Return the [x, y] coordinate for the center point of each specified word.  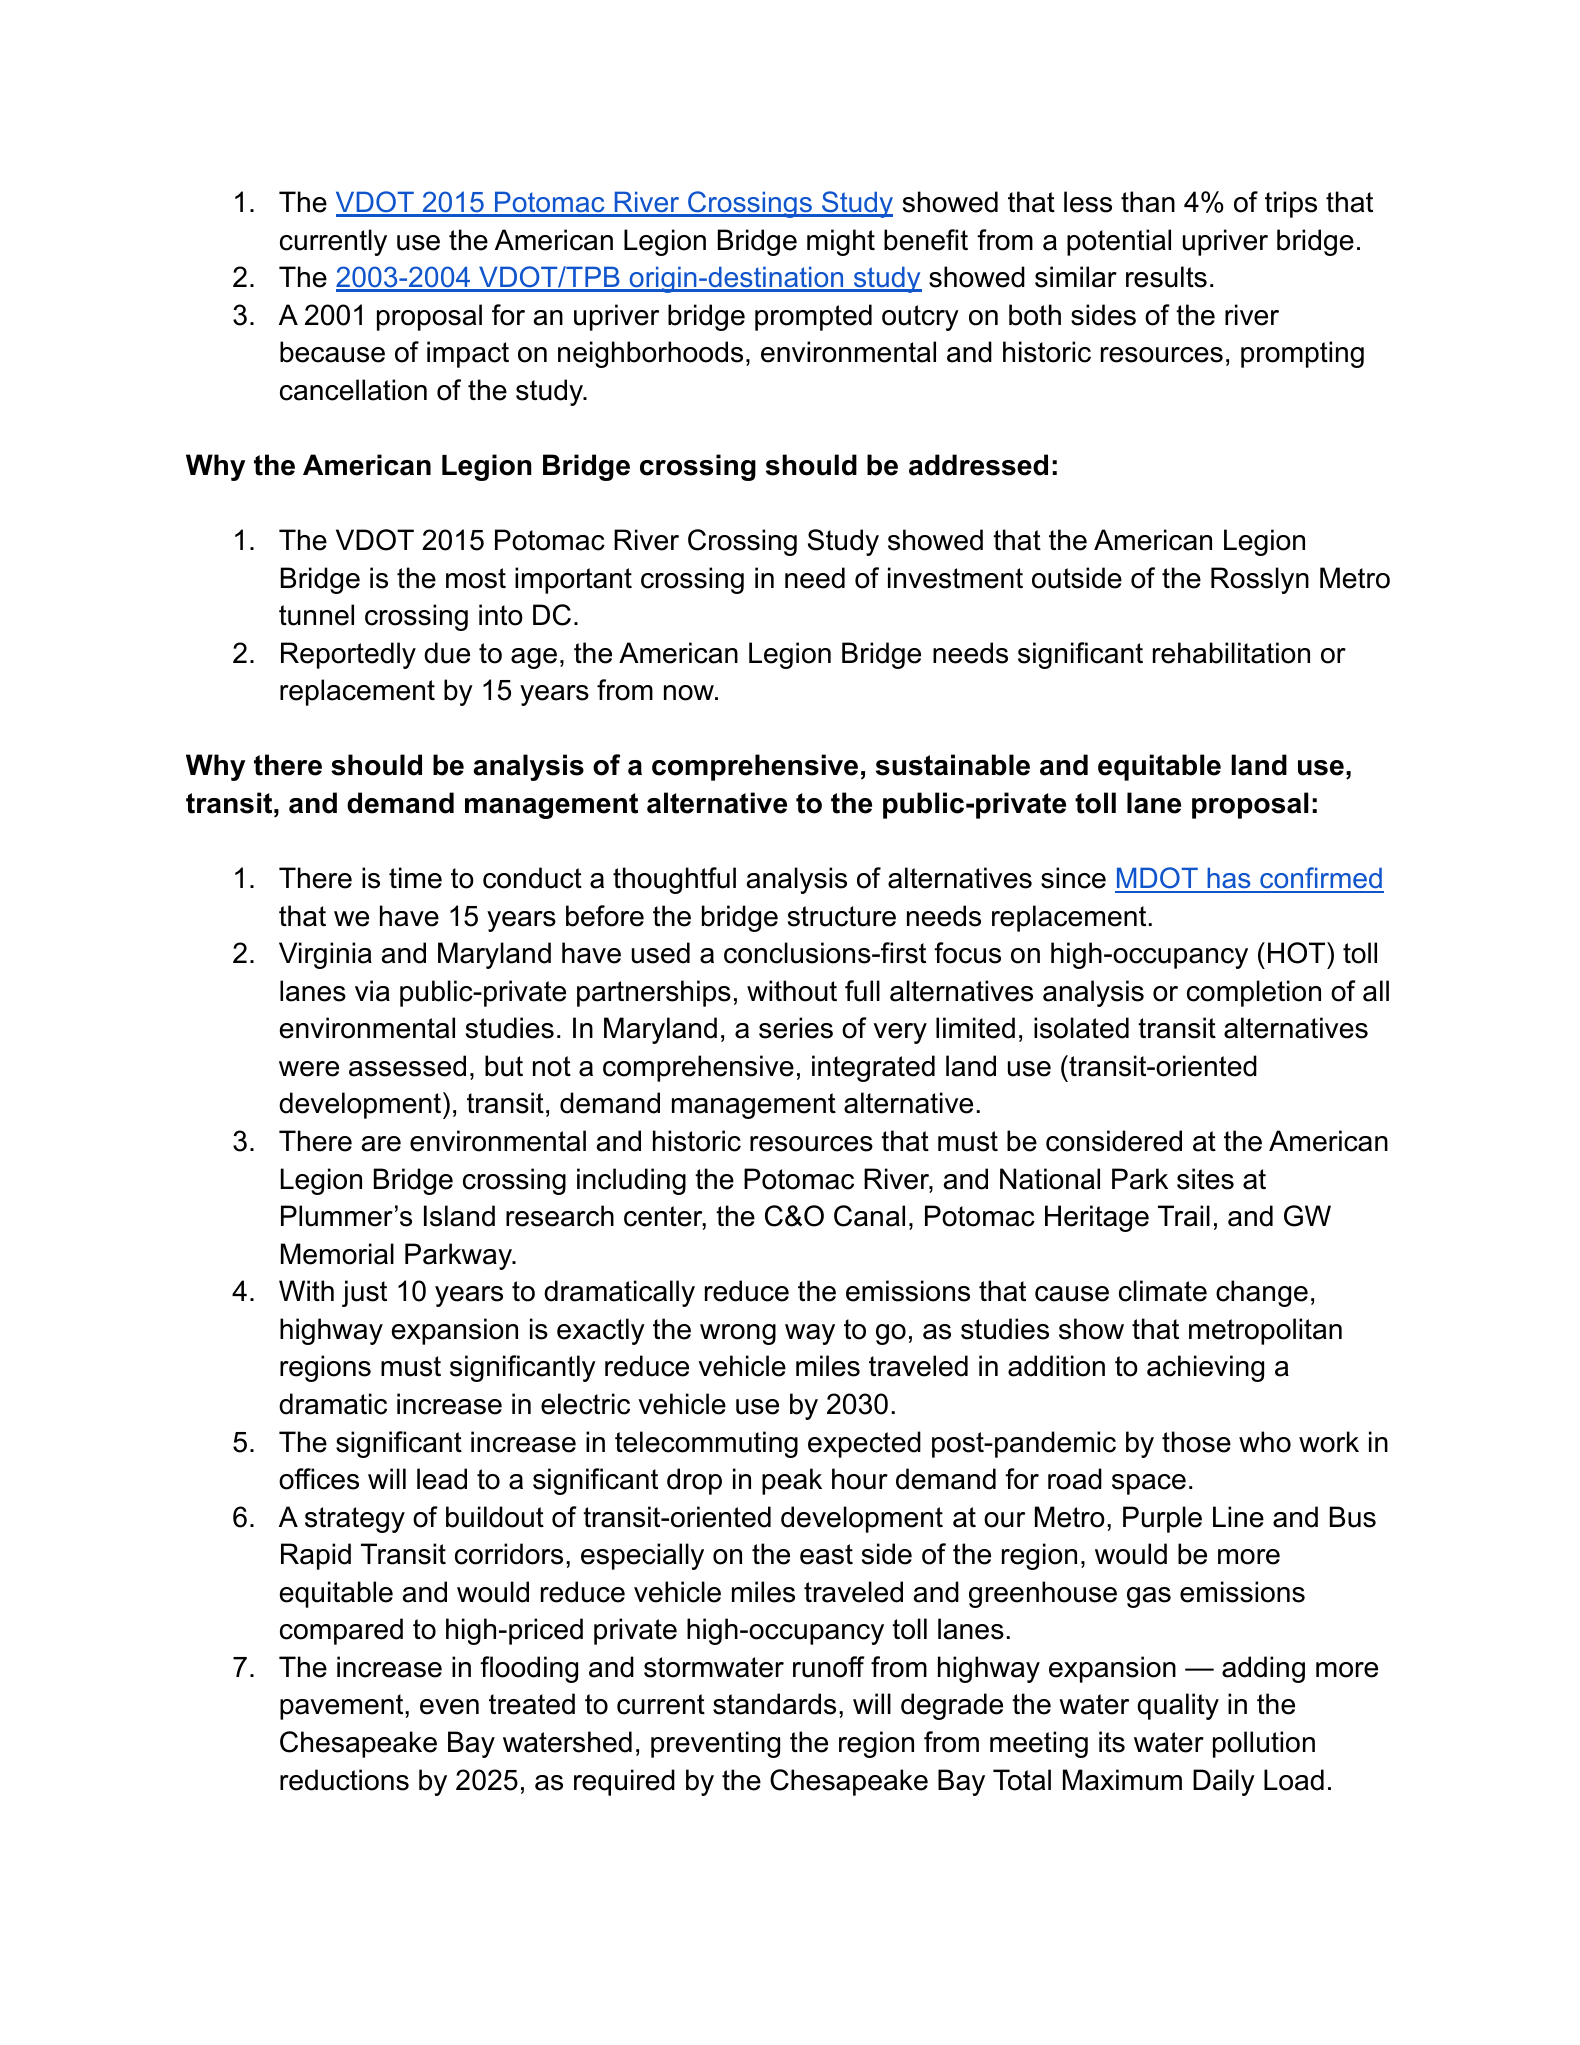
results [1166, 277]
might [841, 242]
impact [468, 354]
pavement [343, 1707]
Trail [1184, 1216]
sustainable [953, 765]
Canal [869, 1216]
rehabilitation [1231, 653]
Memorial [337, 1254]
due [447, 653]
